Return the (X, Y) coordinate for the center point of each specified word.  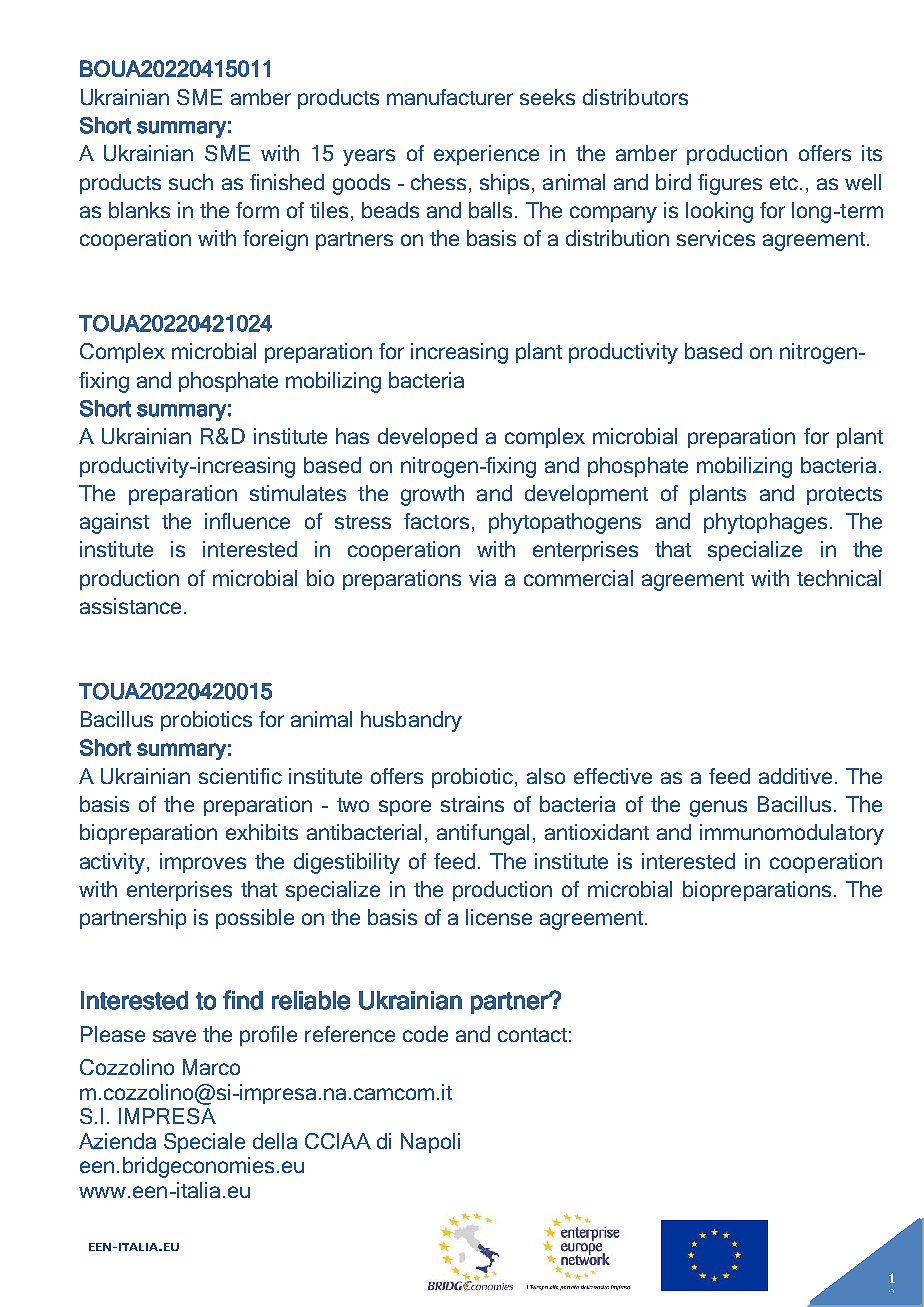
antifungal (483, 834)
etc (785, 183)
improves (203, 863)
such (191, 182)
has (352, 436)
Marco (211, 1067)
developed (427, 438)
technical (839, 578)
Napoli (430, 1143)
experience (486, 155)
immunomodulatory (792, 834)
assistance (130, 606)
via (482, 578)
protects (844, 496)
